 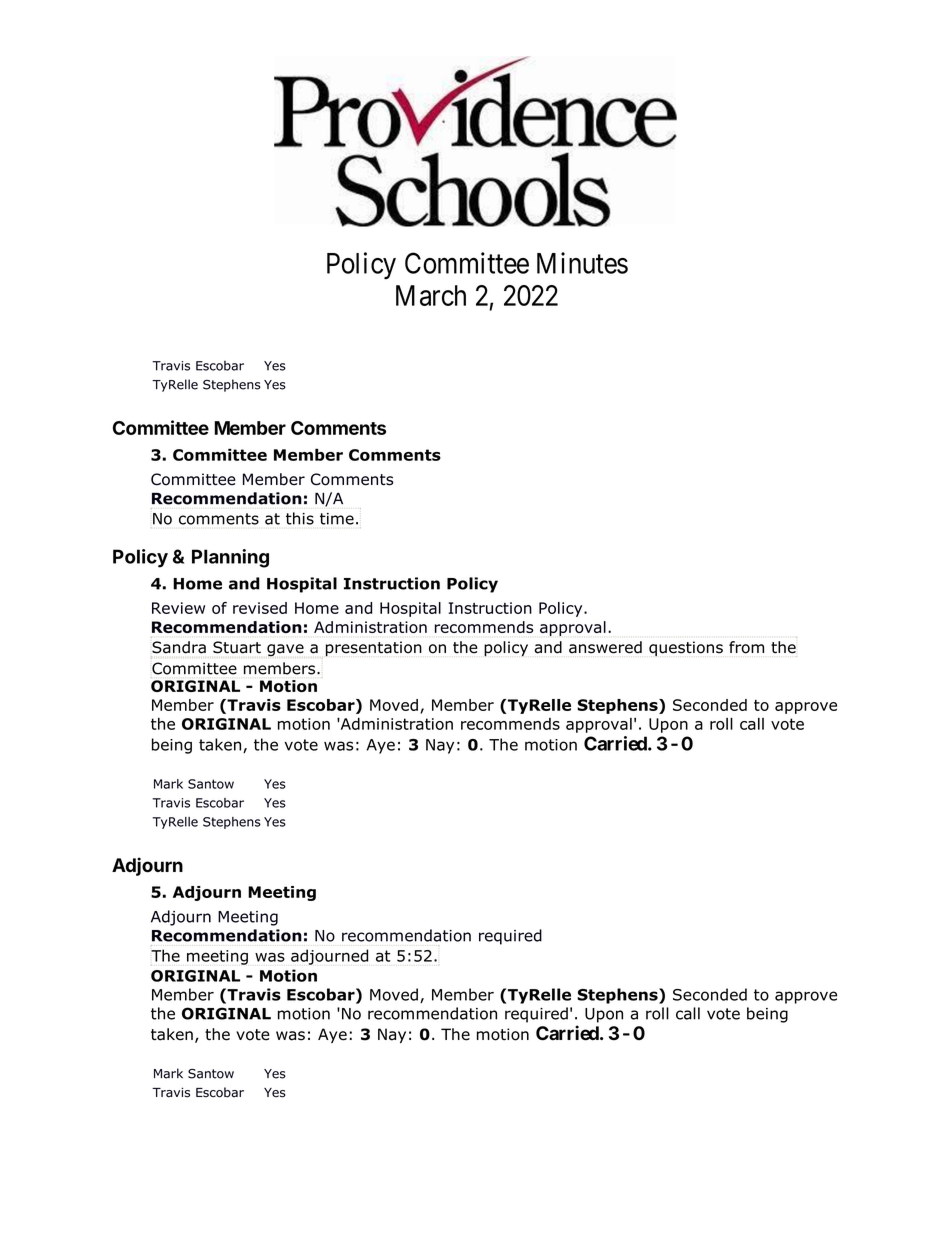 What do you see at coordinates (431, 295) in the page?
I see `March` at bounding box center [431, 295].
